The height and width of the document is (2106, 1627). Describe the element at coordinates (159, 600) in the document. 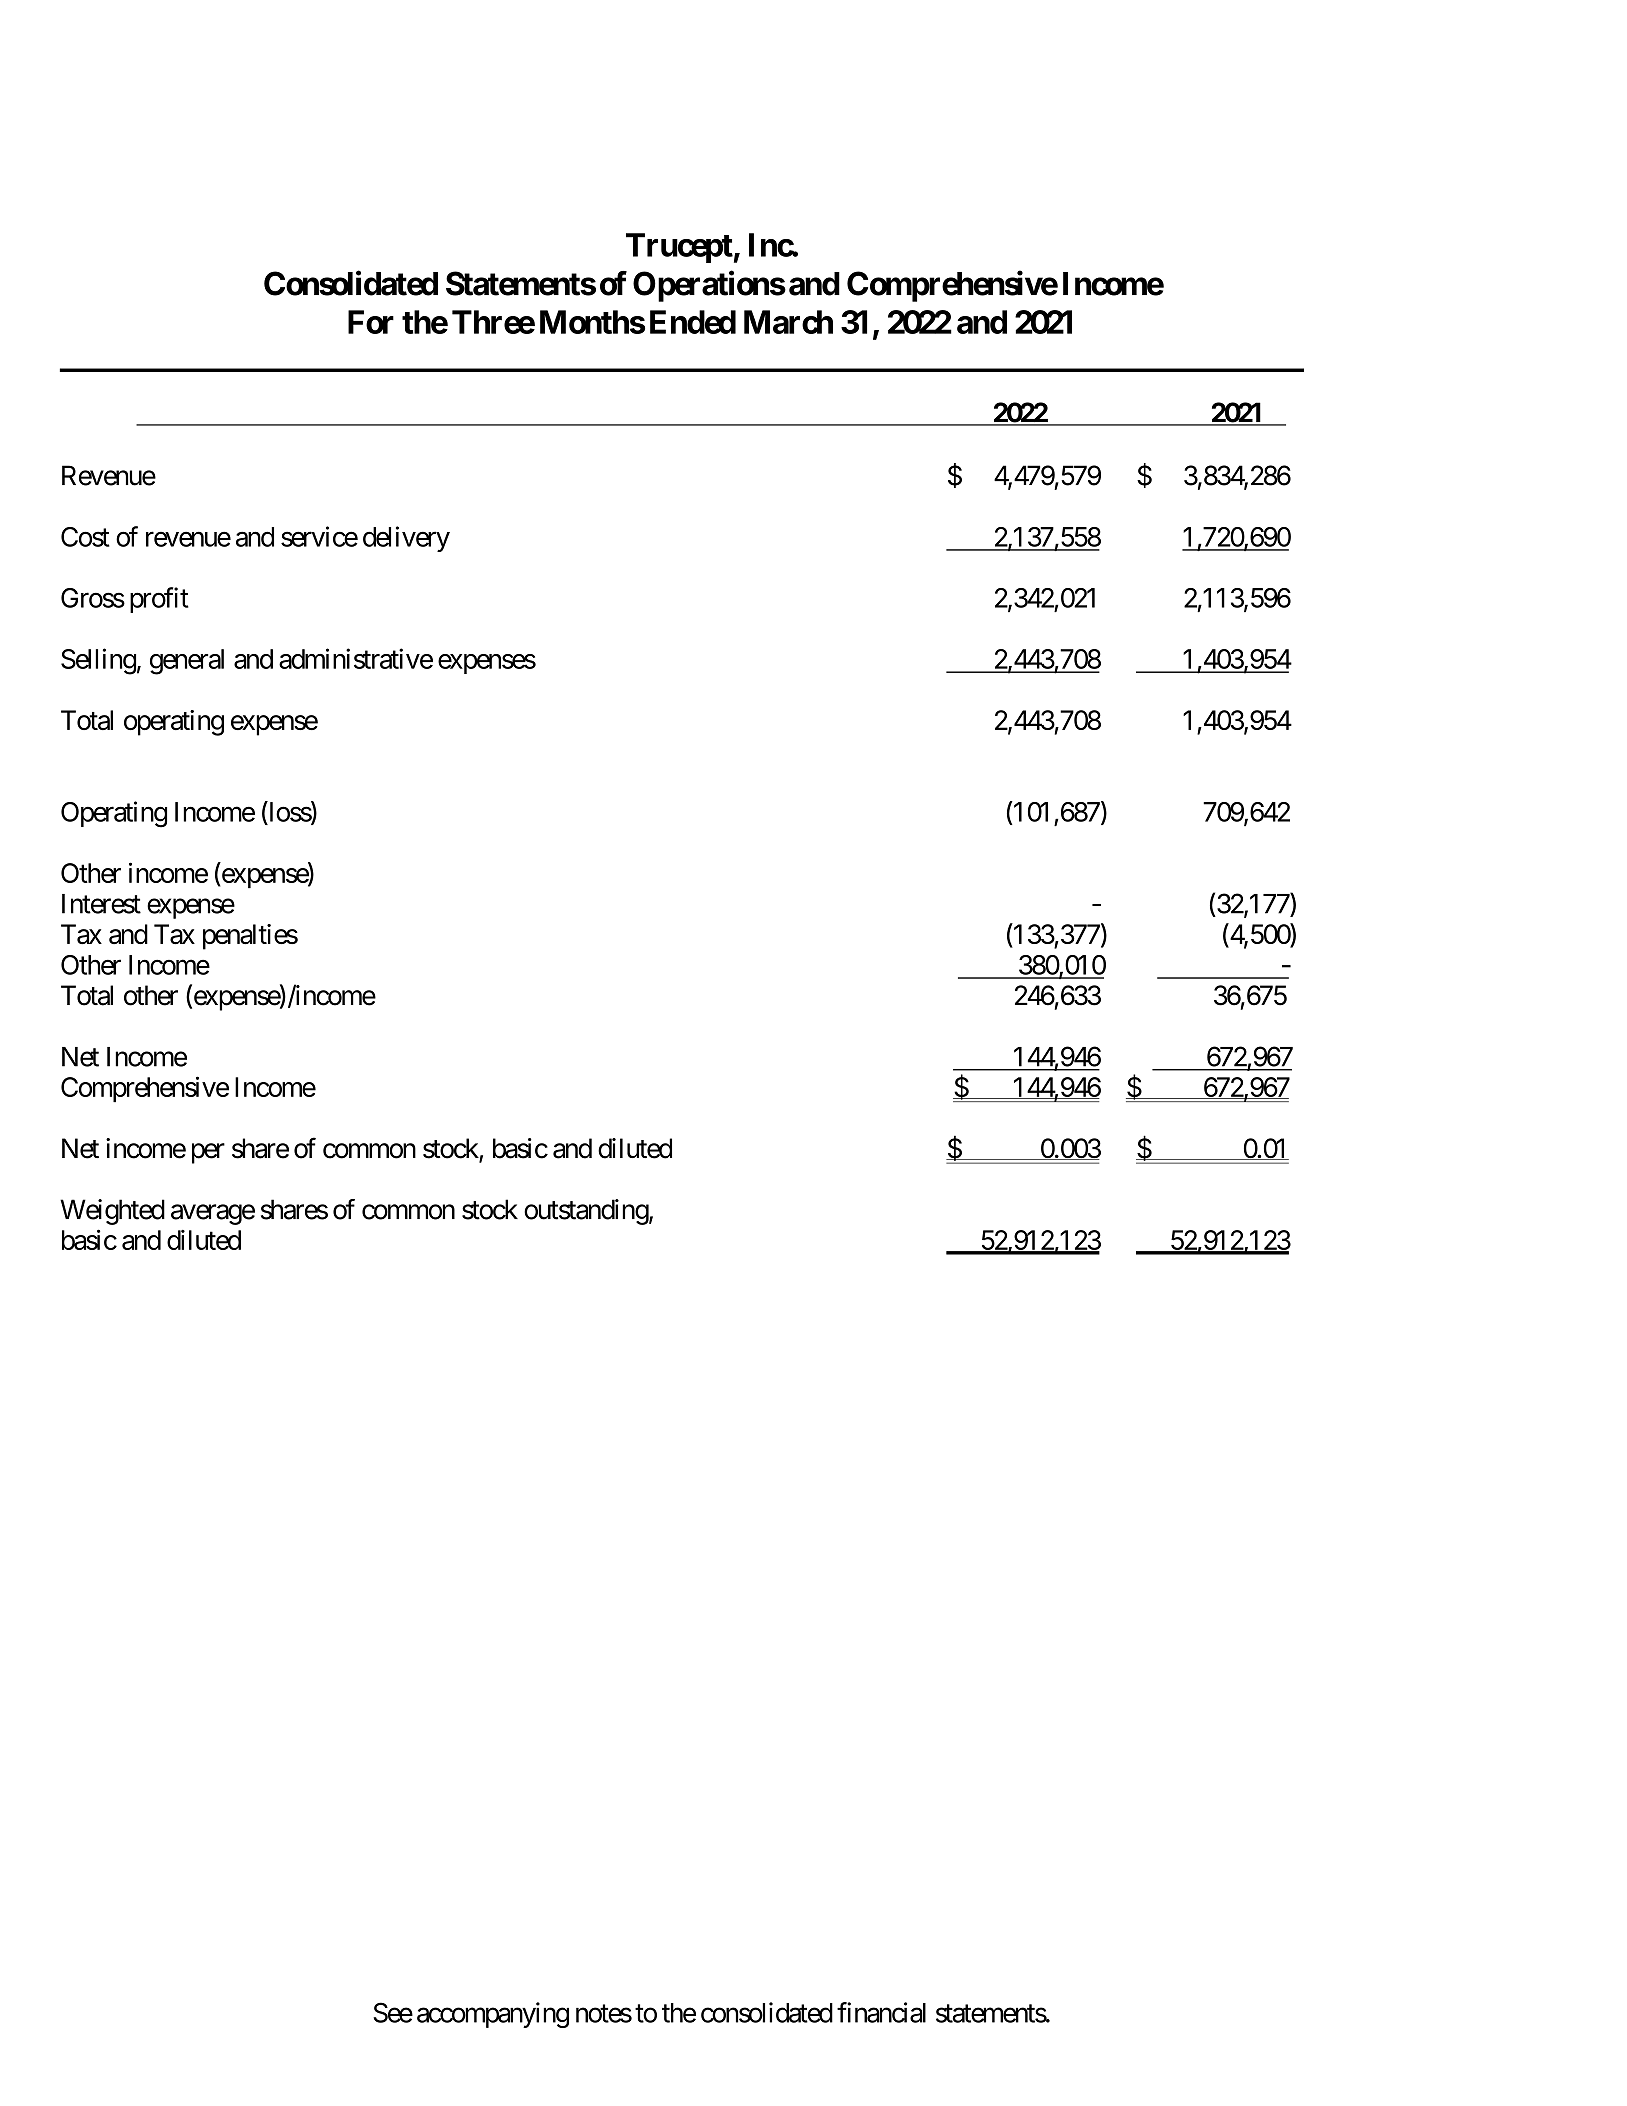

I see `profit` at that location.
